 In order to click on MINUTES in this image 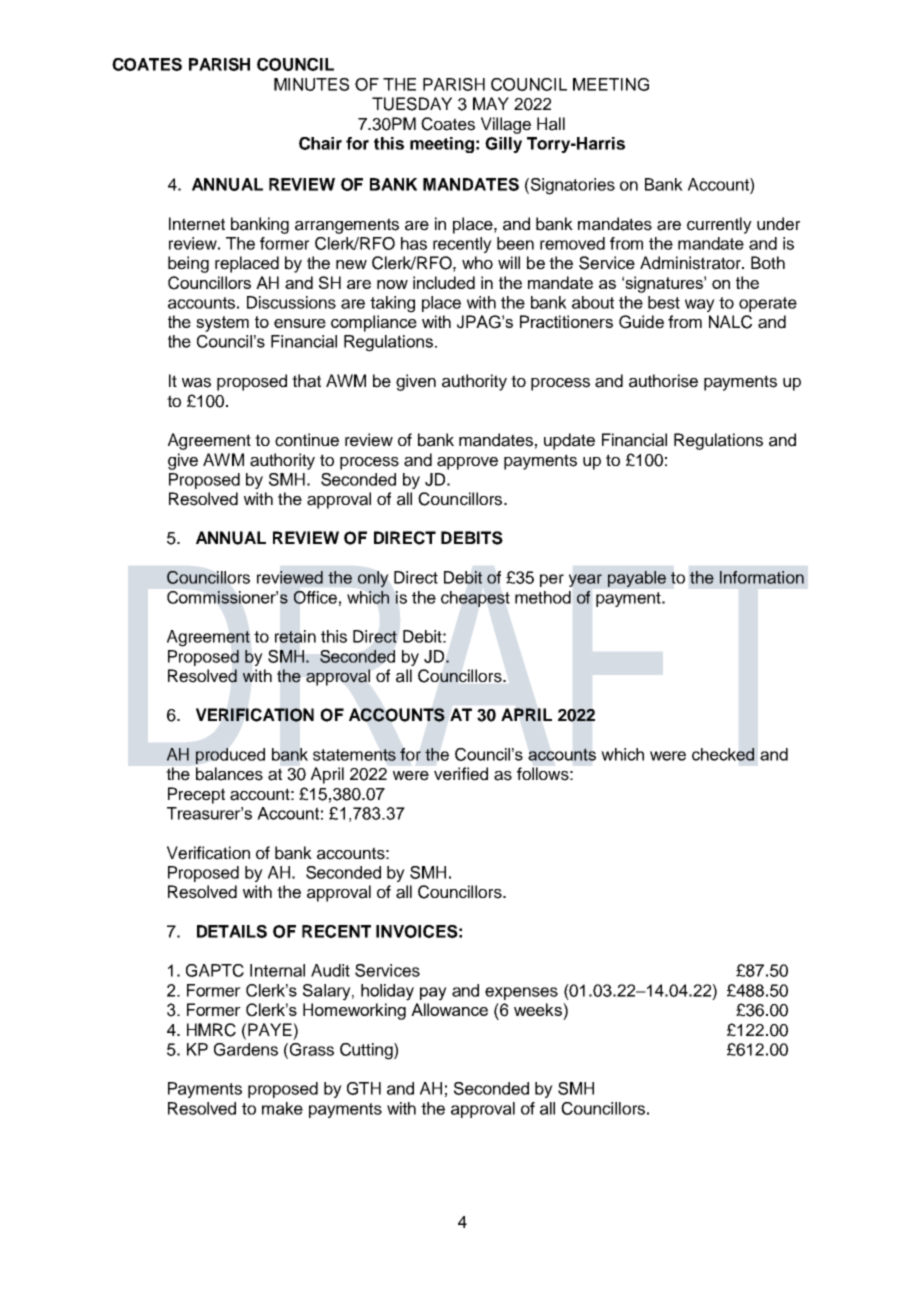, I will do `click(311, 84)`.
